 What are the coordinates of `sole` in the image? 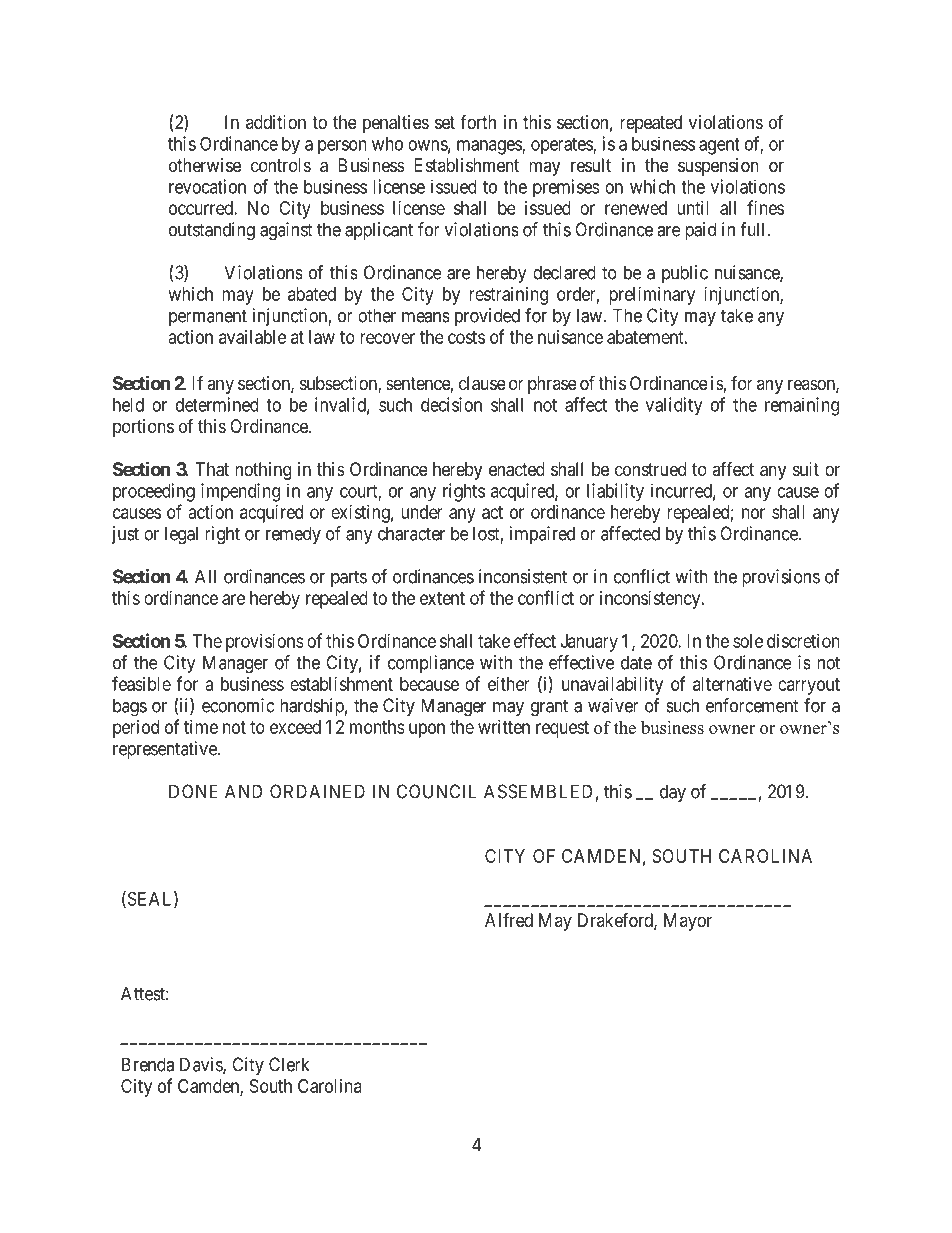 It's located at (748, 641).
